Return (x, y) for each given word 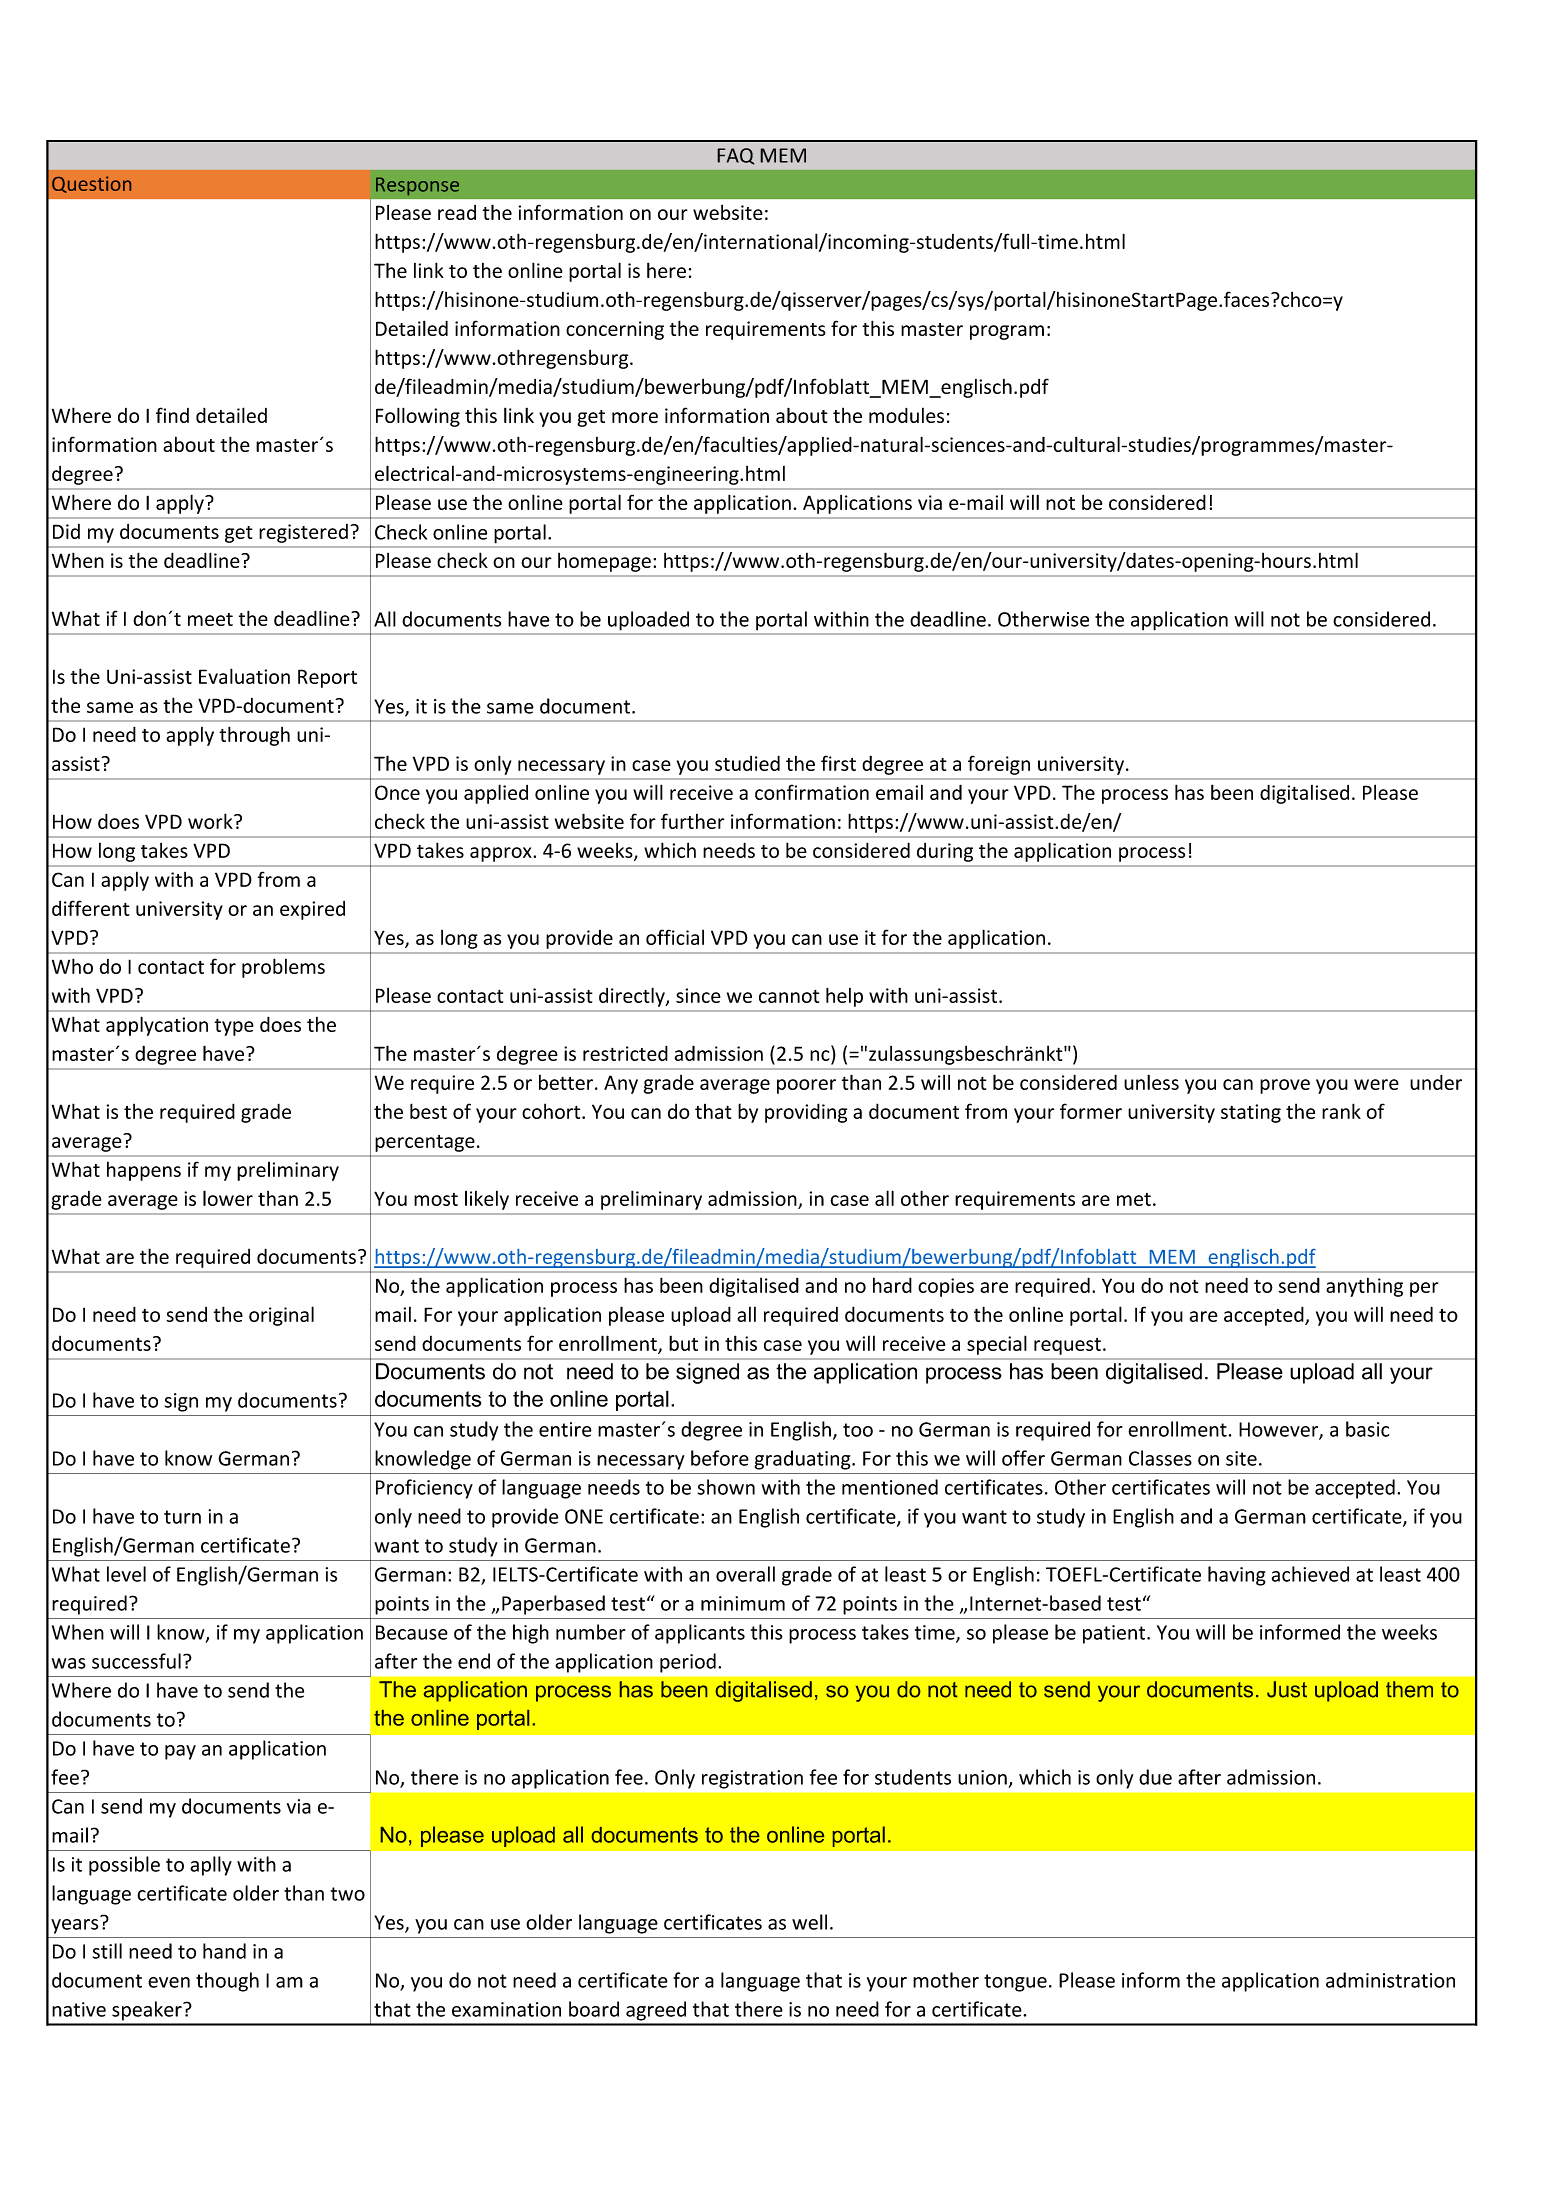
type (234, 1027)
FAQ (736, 156)
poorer (806, 1086)
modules (906, 415)
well (809, 1922)
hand (224, 1951)
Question (91, 184)
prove (1285, 1086)
